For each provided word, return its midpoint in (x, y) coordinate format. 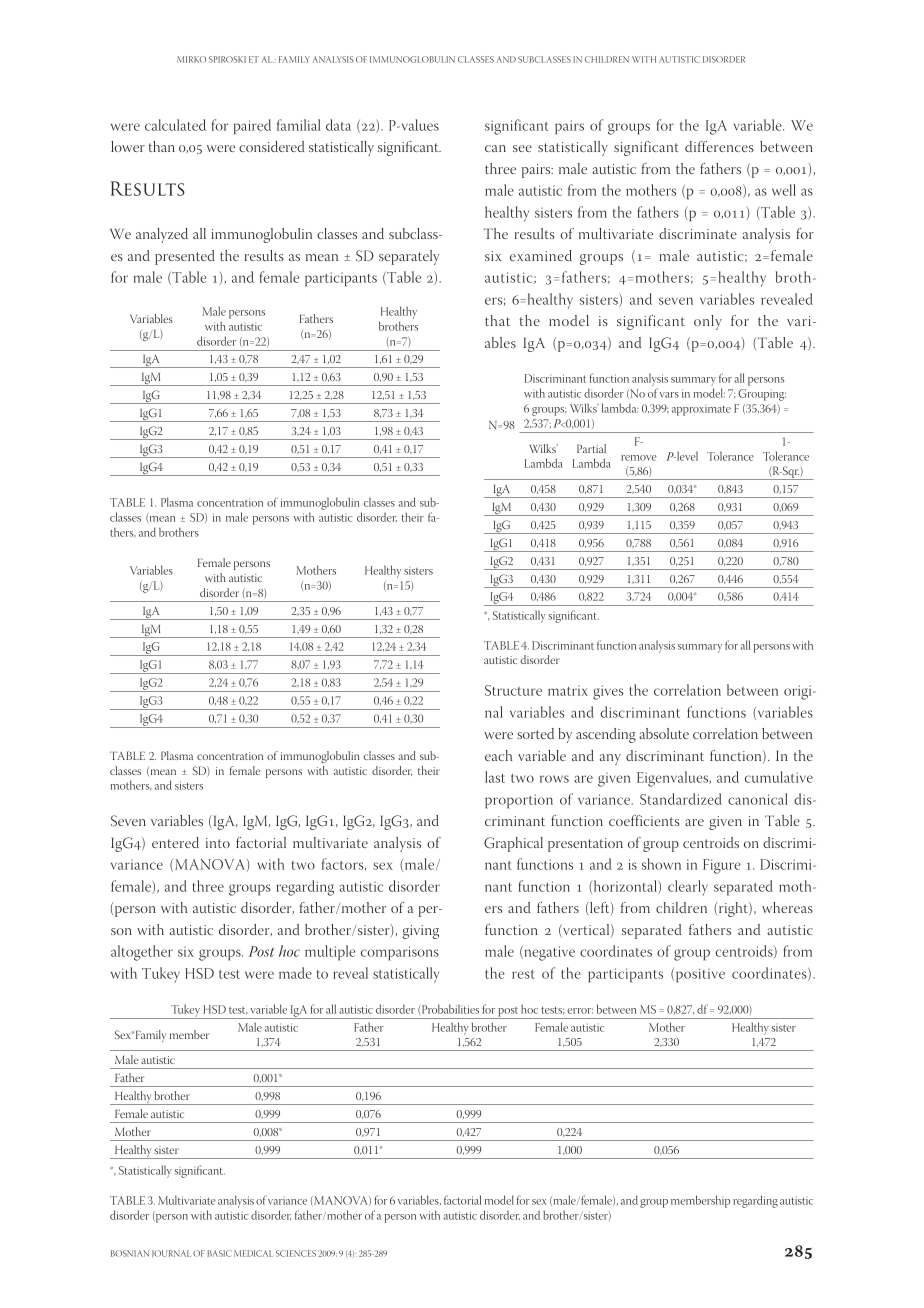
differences (719, 146)
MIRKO (191, 59)
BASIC (219, 1253)
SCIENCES (296, 1253)
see (522, 148)
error (580, 1011)
